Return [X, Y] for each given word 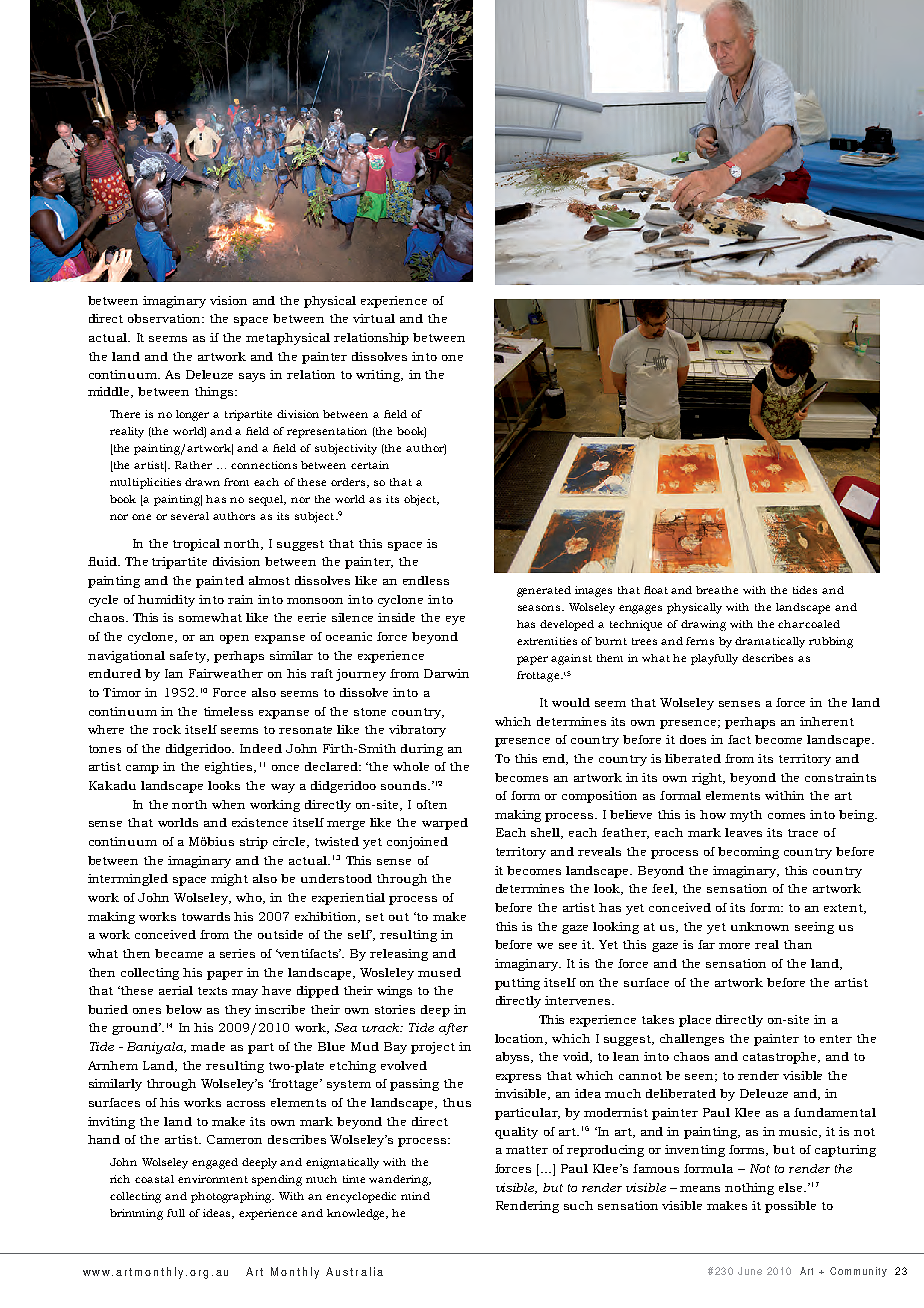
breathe [717, 590]
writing [379, 376]
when [228, 804]
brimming [136, 1214]
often [432, 804]
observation [166, 318]
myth [746, 816]
